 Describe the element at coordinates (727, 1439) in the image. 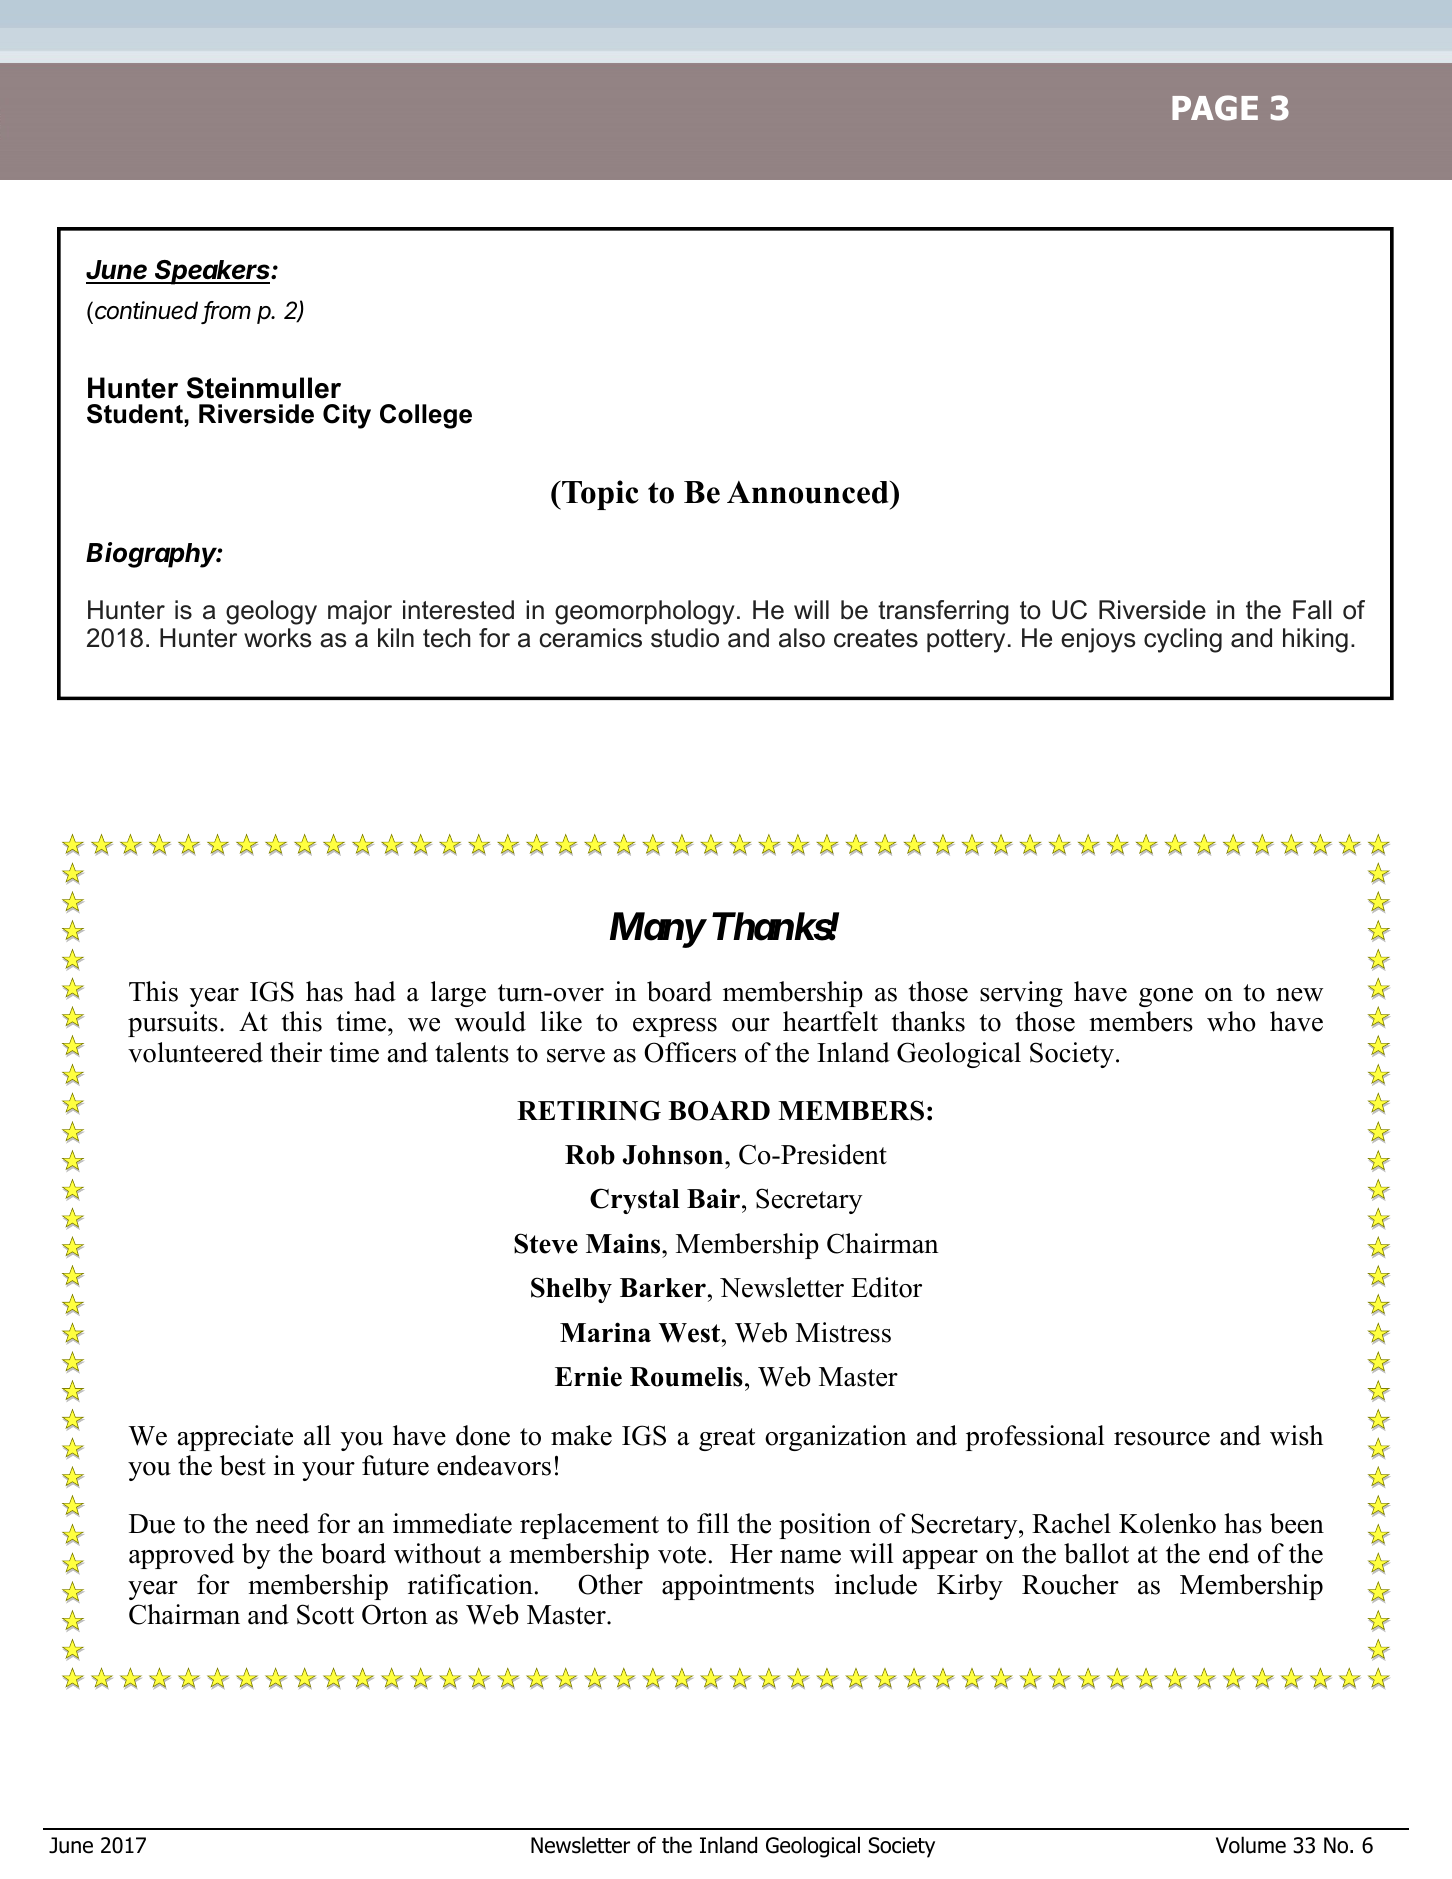

I see `great` at that location.
